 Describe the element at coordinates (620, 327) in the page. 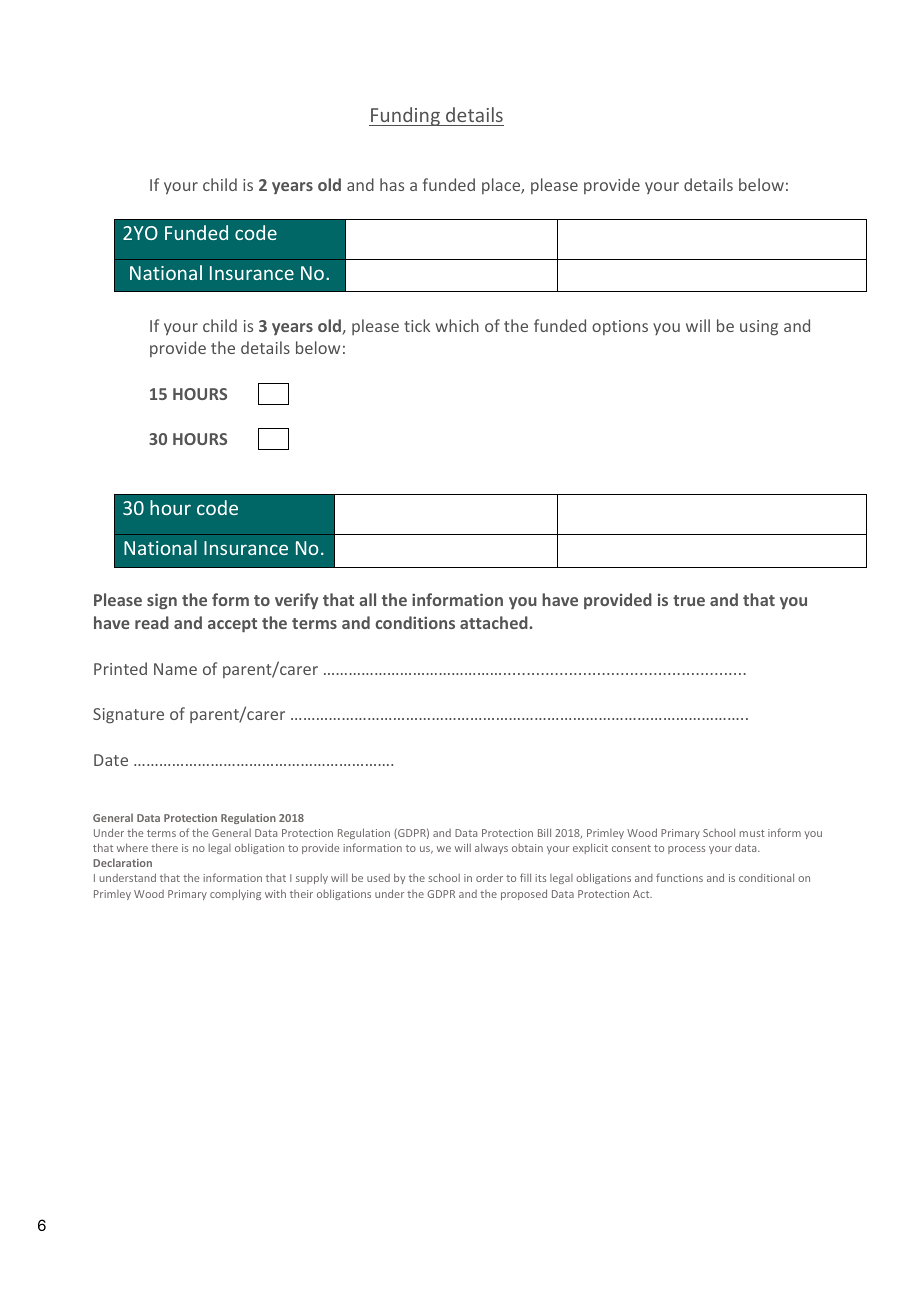

I see `options` at that location.
